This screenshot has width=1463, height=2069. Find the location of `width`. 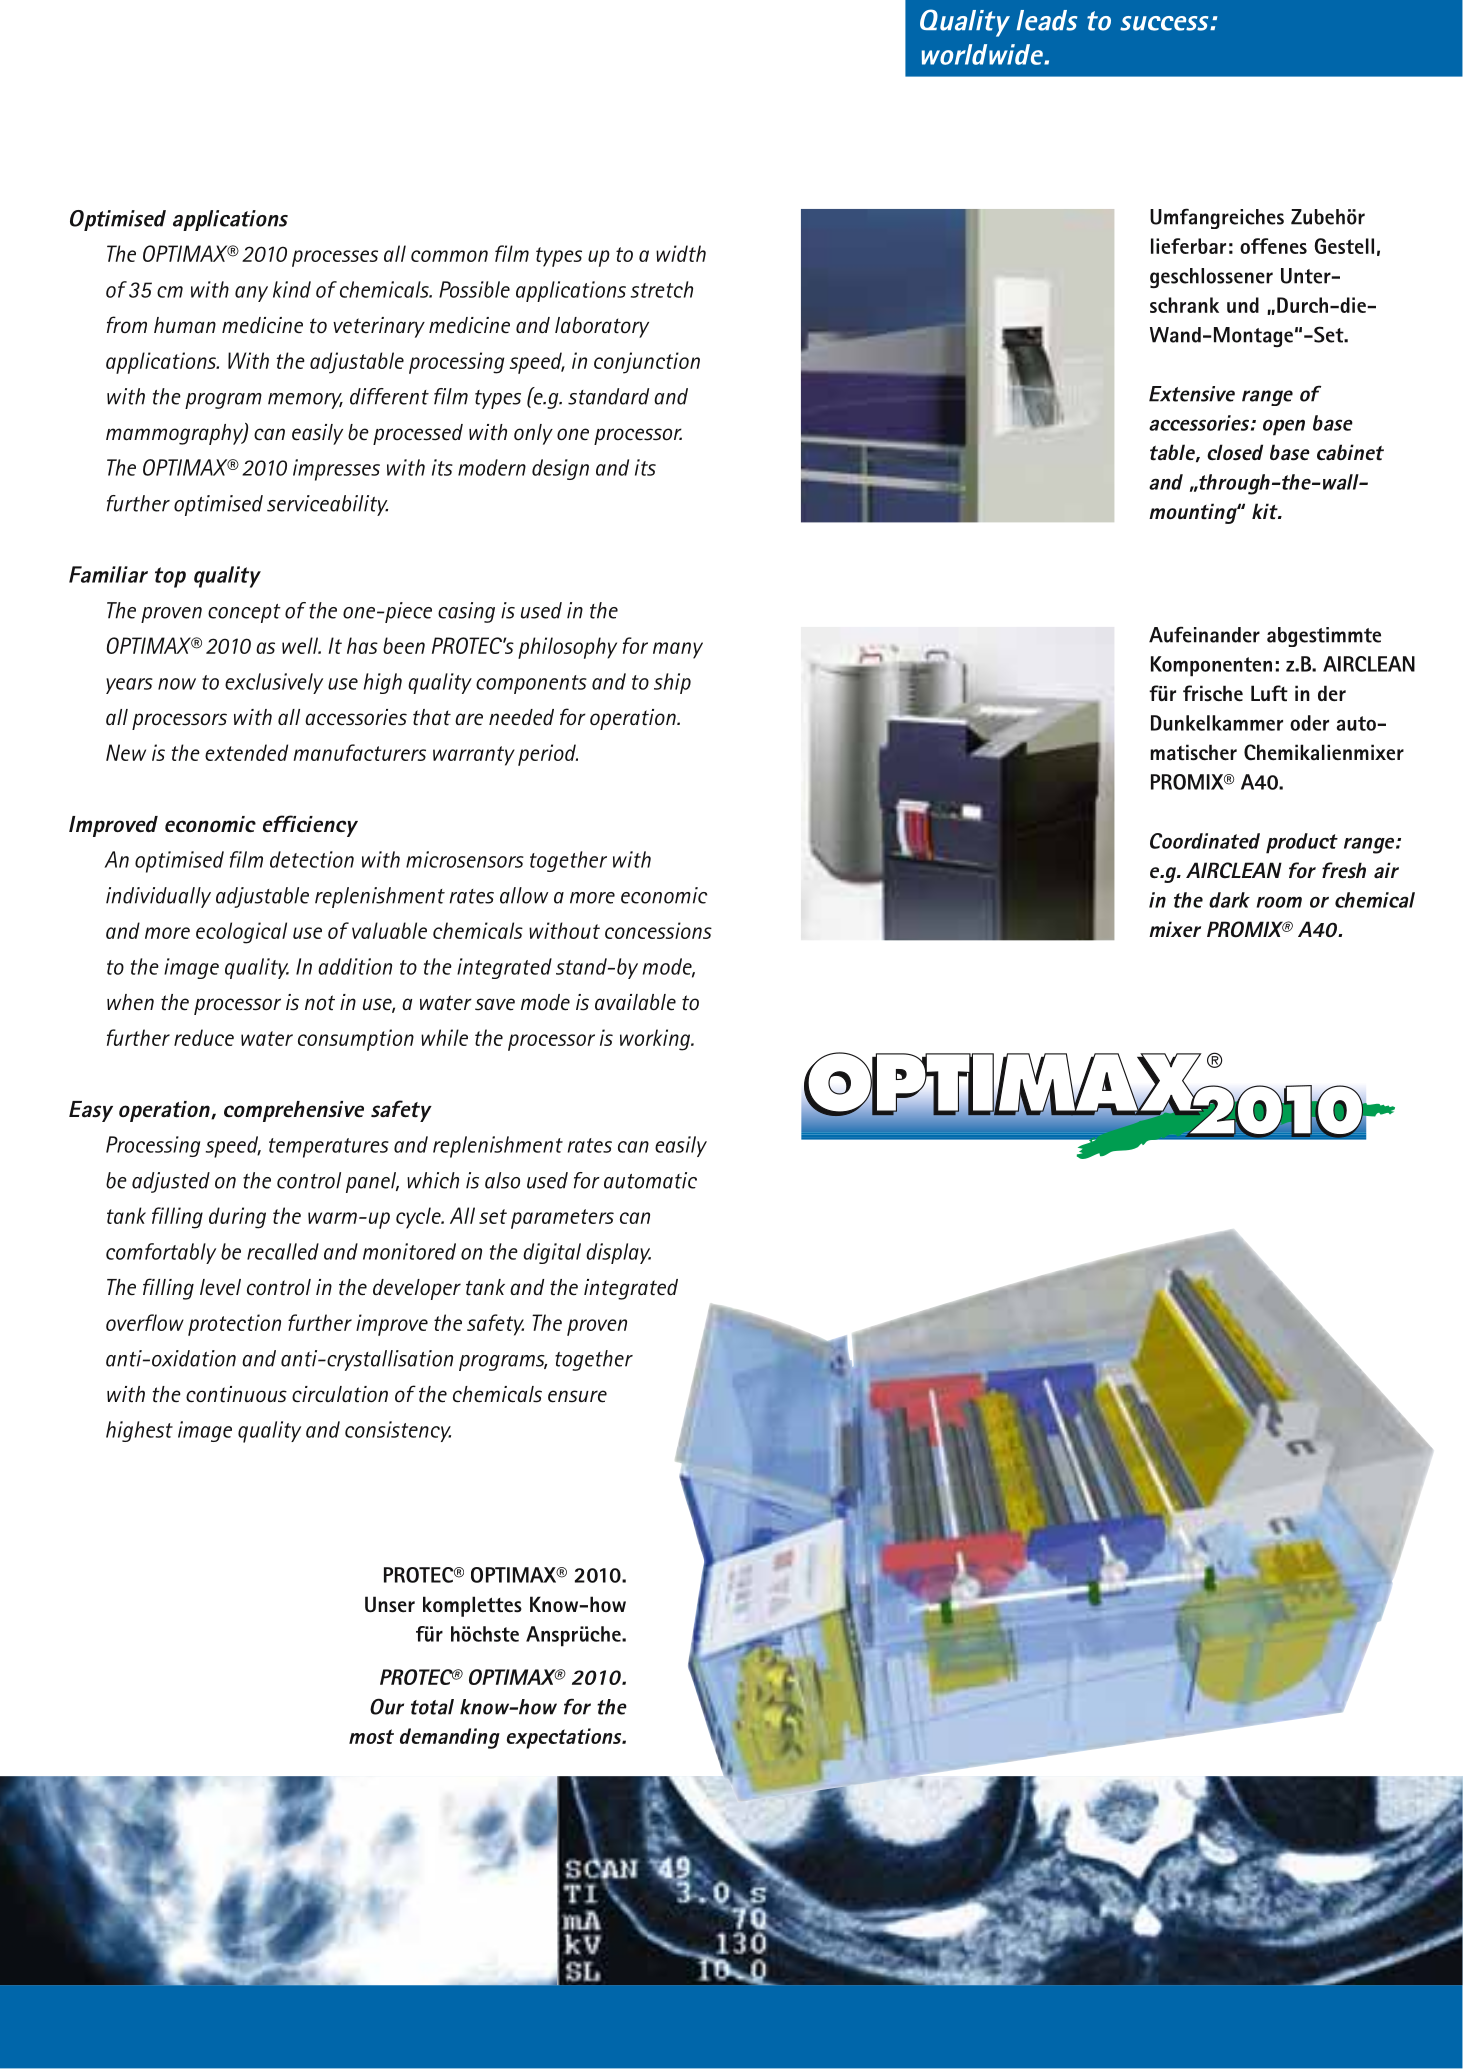

width is located at coordinates (681, 253).
